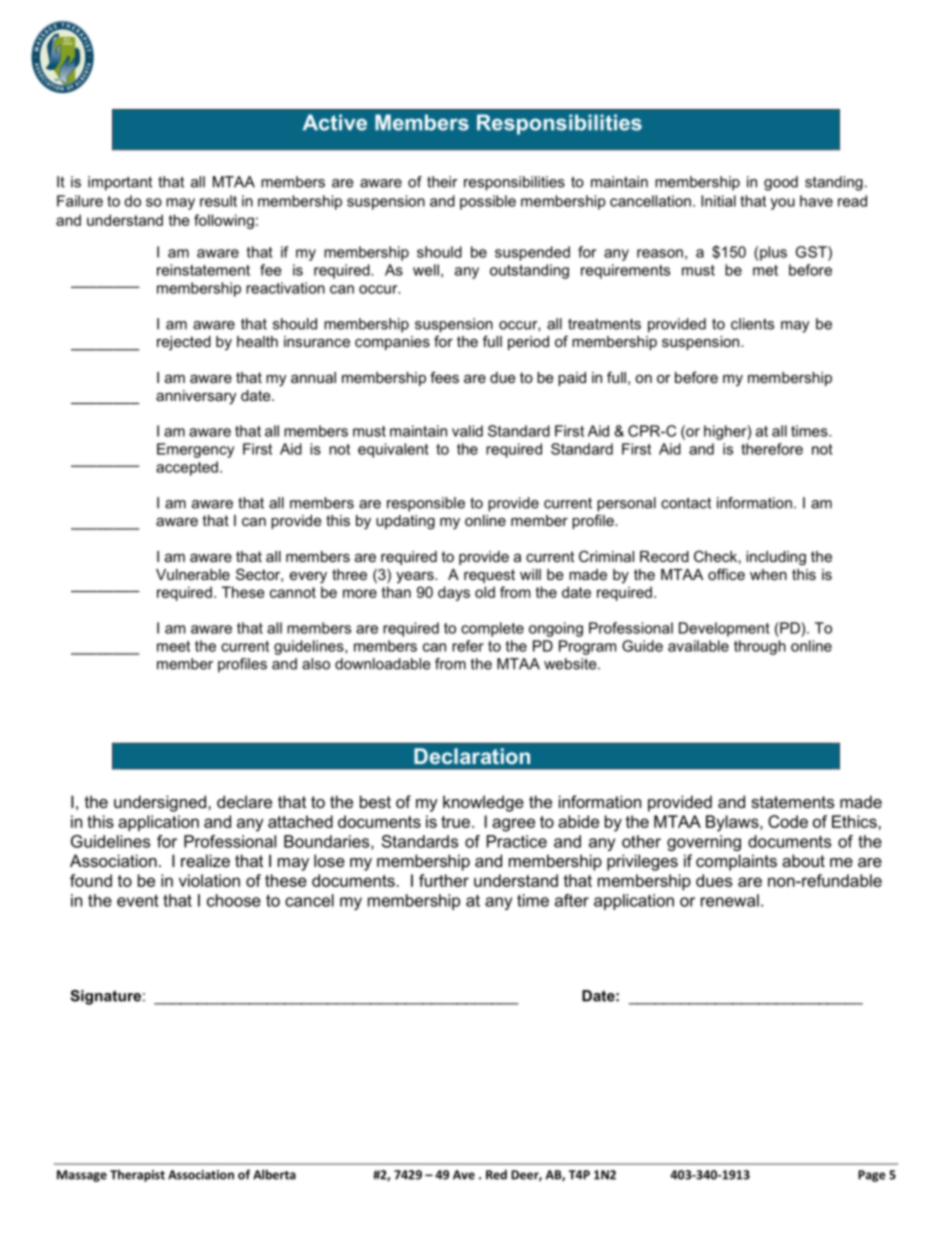 The width and height of the document is (952, 1233). What do you see at coordinates (472, 756) in the document?
I see `Declaration` at bounding box center [472, 756].
